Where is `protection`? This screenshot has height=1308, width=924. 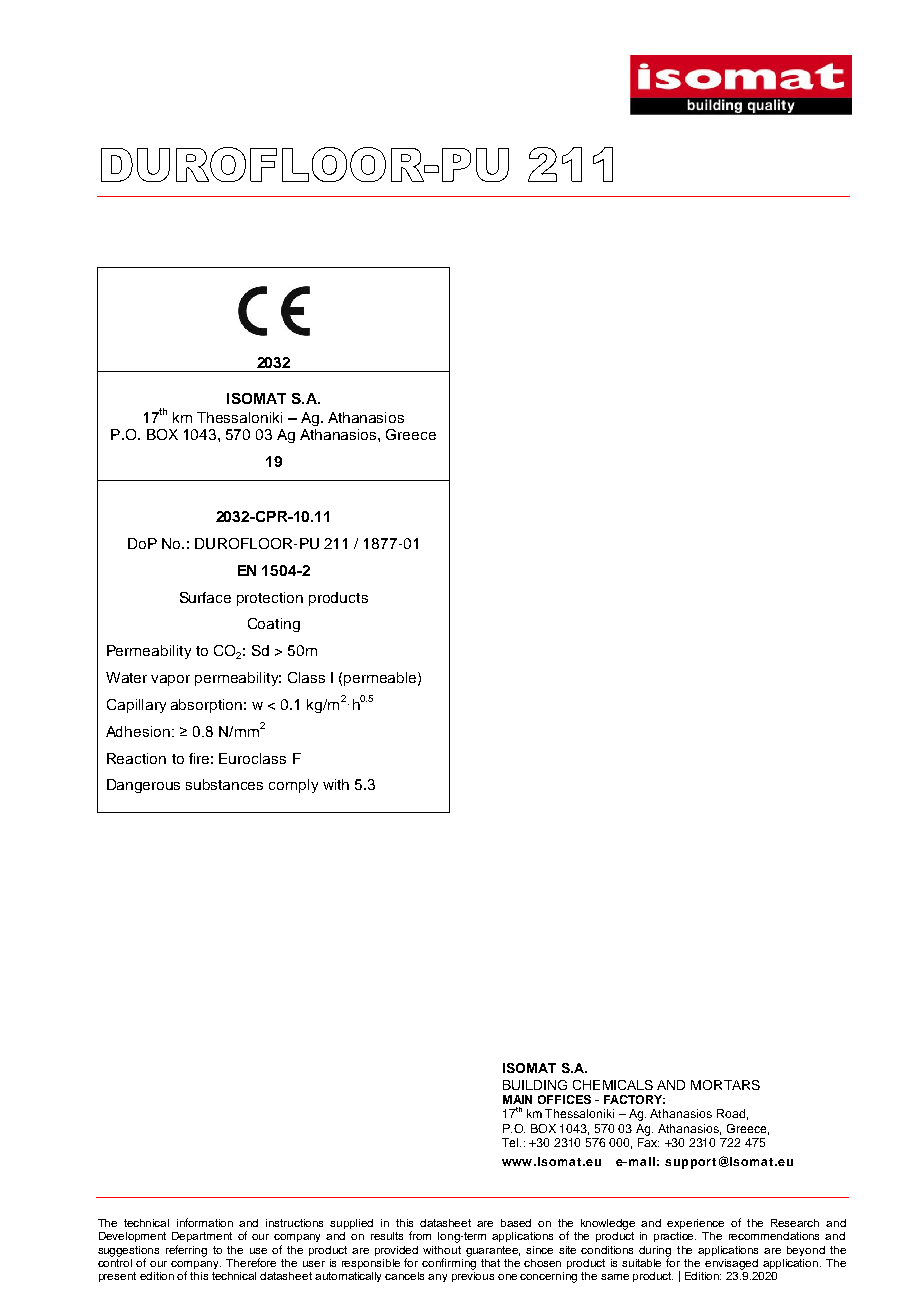 protection is located at coordinates (270, 599).
